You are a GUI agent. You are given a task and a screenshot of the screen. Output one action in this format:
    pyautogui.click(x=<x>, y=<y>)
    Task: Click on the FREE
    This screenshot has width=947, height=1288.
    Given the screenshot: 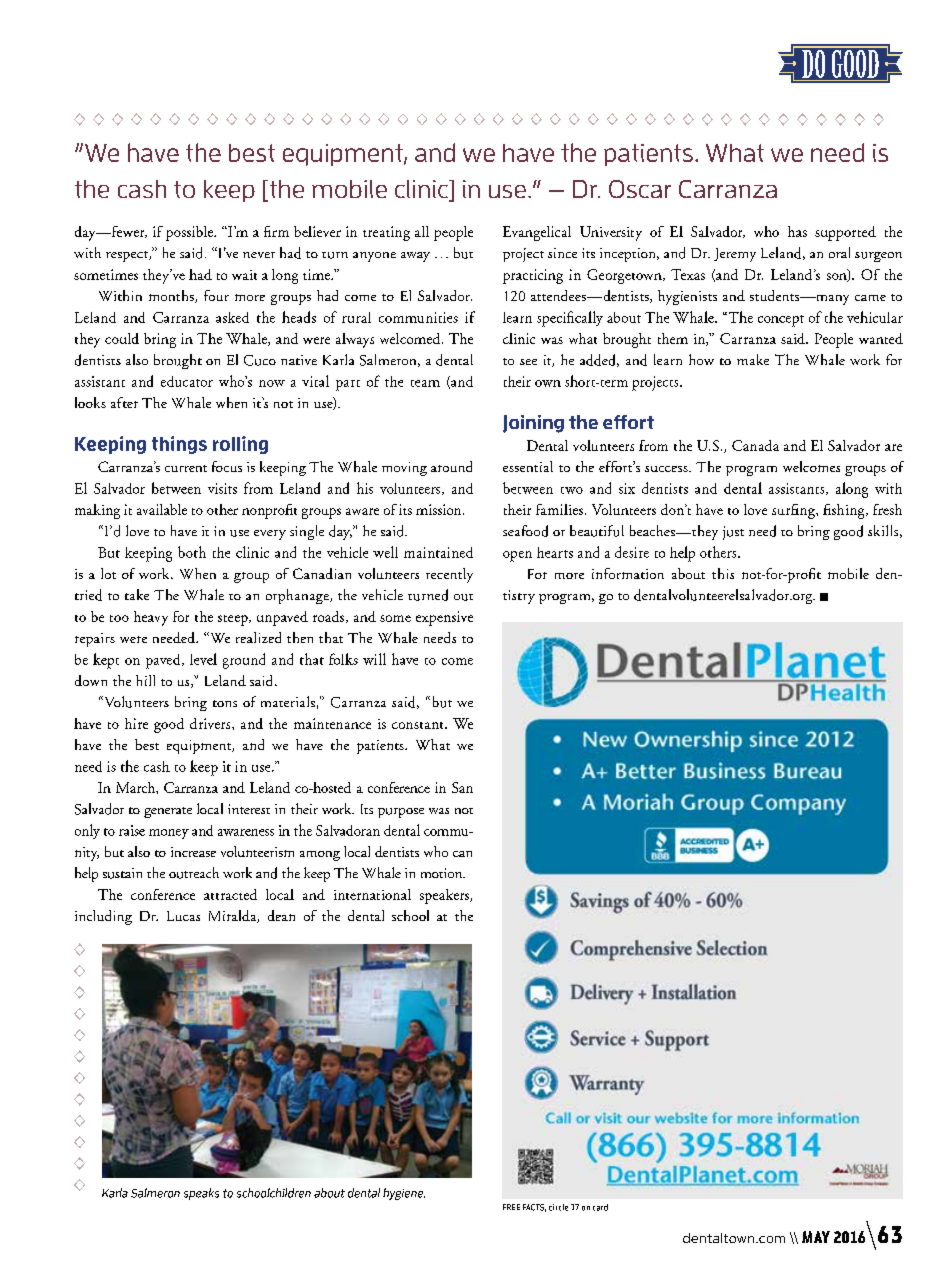 What is the action you would take?
    pyautogui.click(x=511, y=1207)
